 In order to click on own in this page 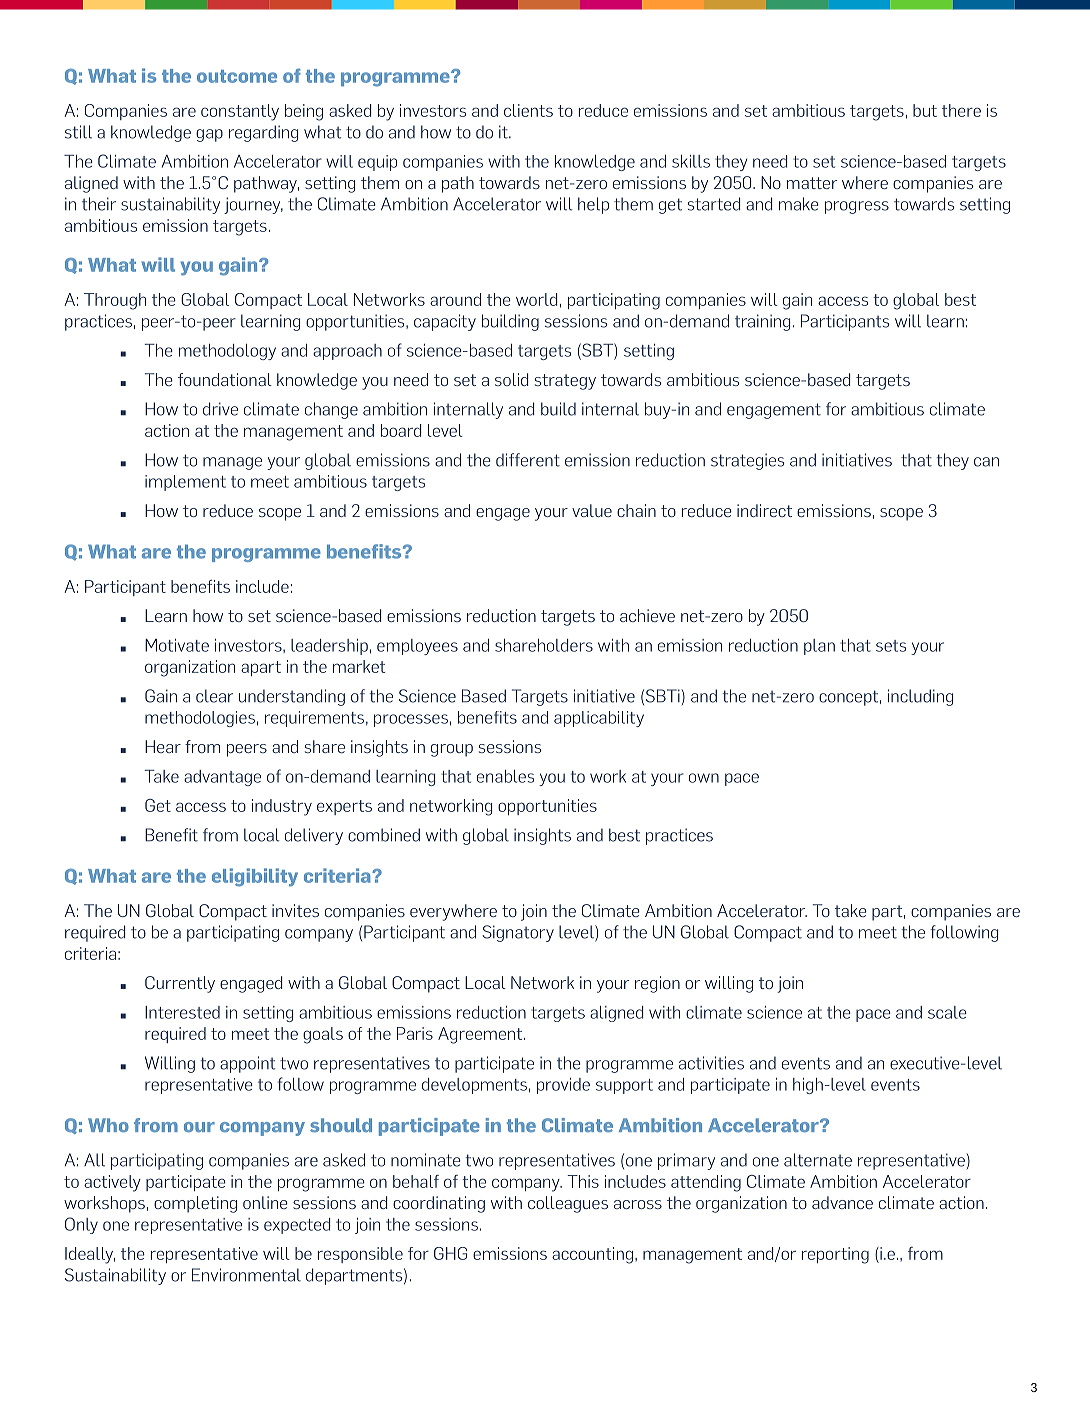, I will do `click(704, 778)`.
